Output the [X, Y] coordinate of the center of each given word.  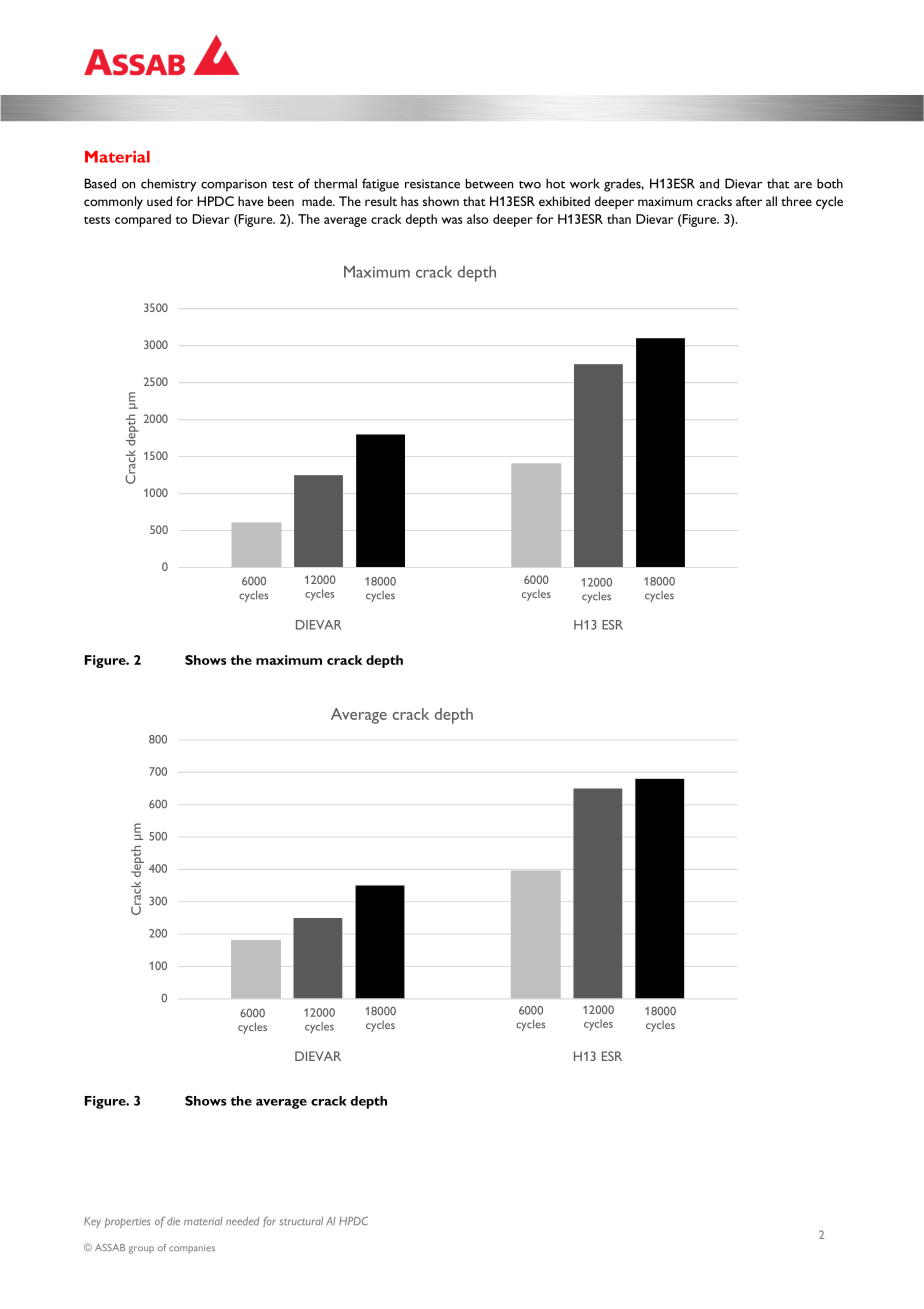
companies [192, 1249]
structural [301, 1221]
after [749, 201]
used [159, 201]
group [141, 1250]
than [619, 219]
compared [143, 220]
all [771, 201]
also [478, 219]
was [452, 220]
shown [441, 201]
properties [128, 1222]
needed [242, 1221]
